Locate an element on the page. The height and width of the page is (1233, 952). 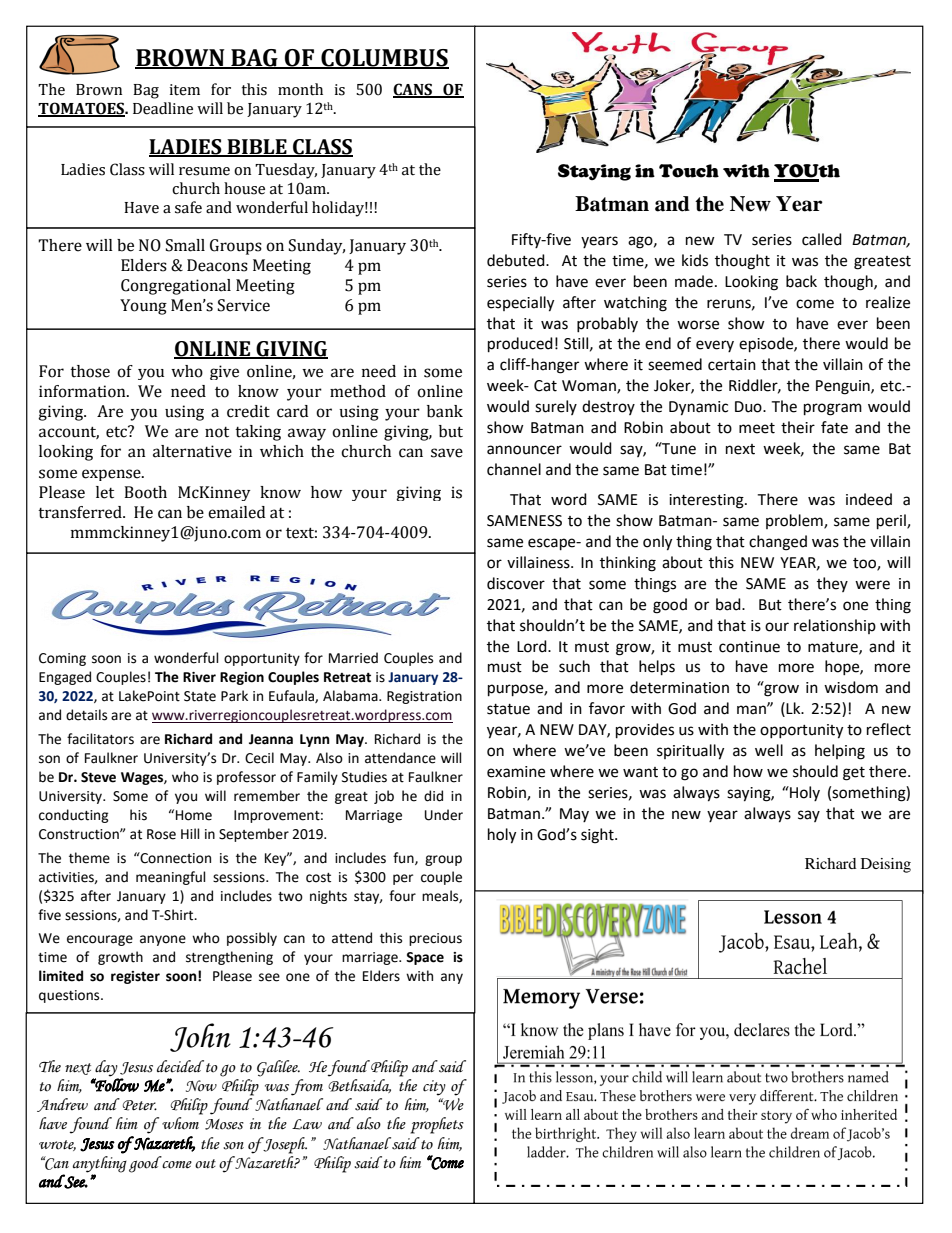
well is located at coordinates (769, 750).
